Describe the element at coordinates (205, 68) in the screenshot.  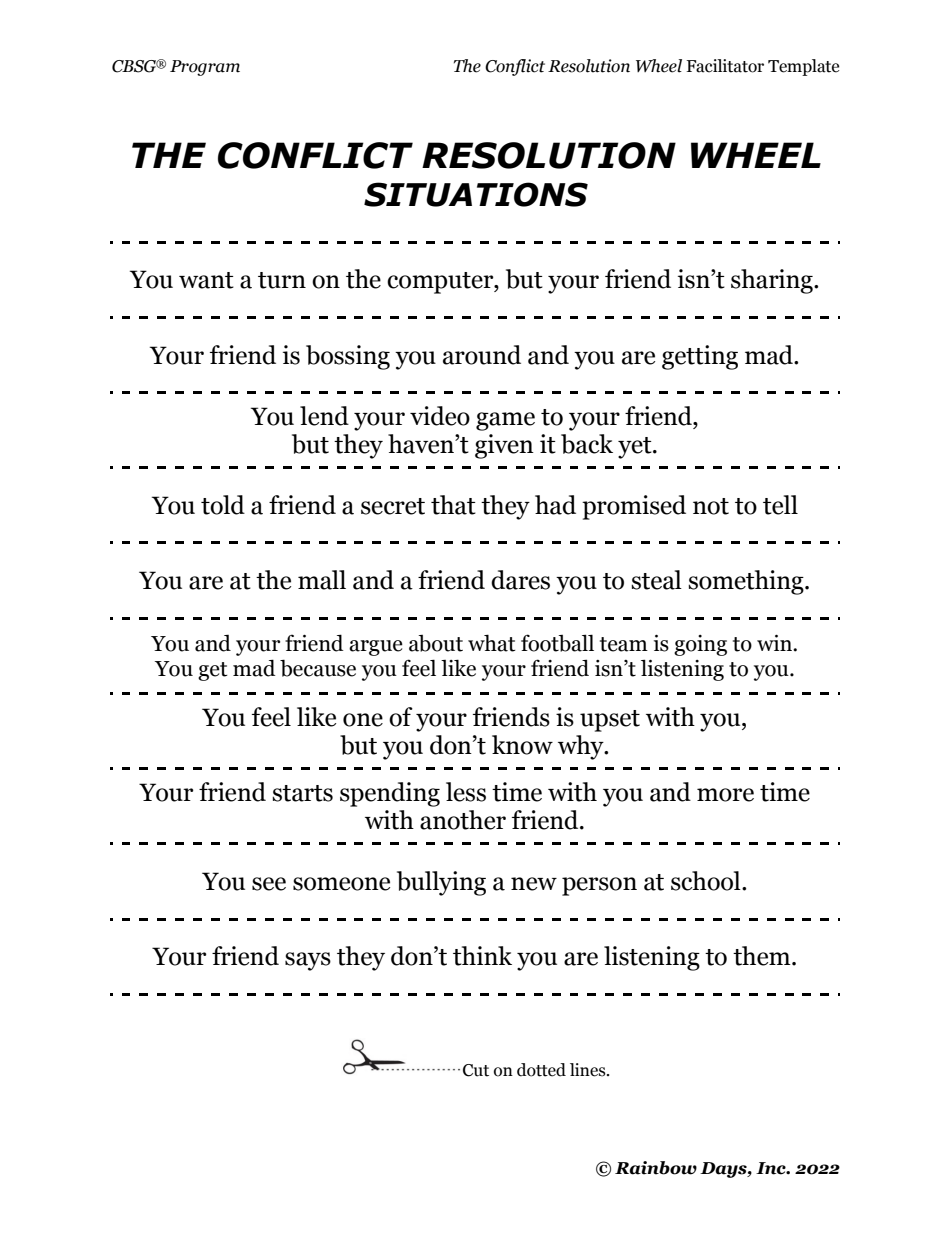
I see `Program` at that location.
